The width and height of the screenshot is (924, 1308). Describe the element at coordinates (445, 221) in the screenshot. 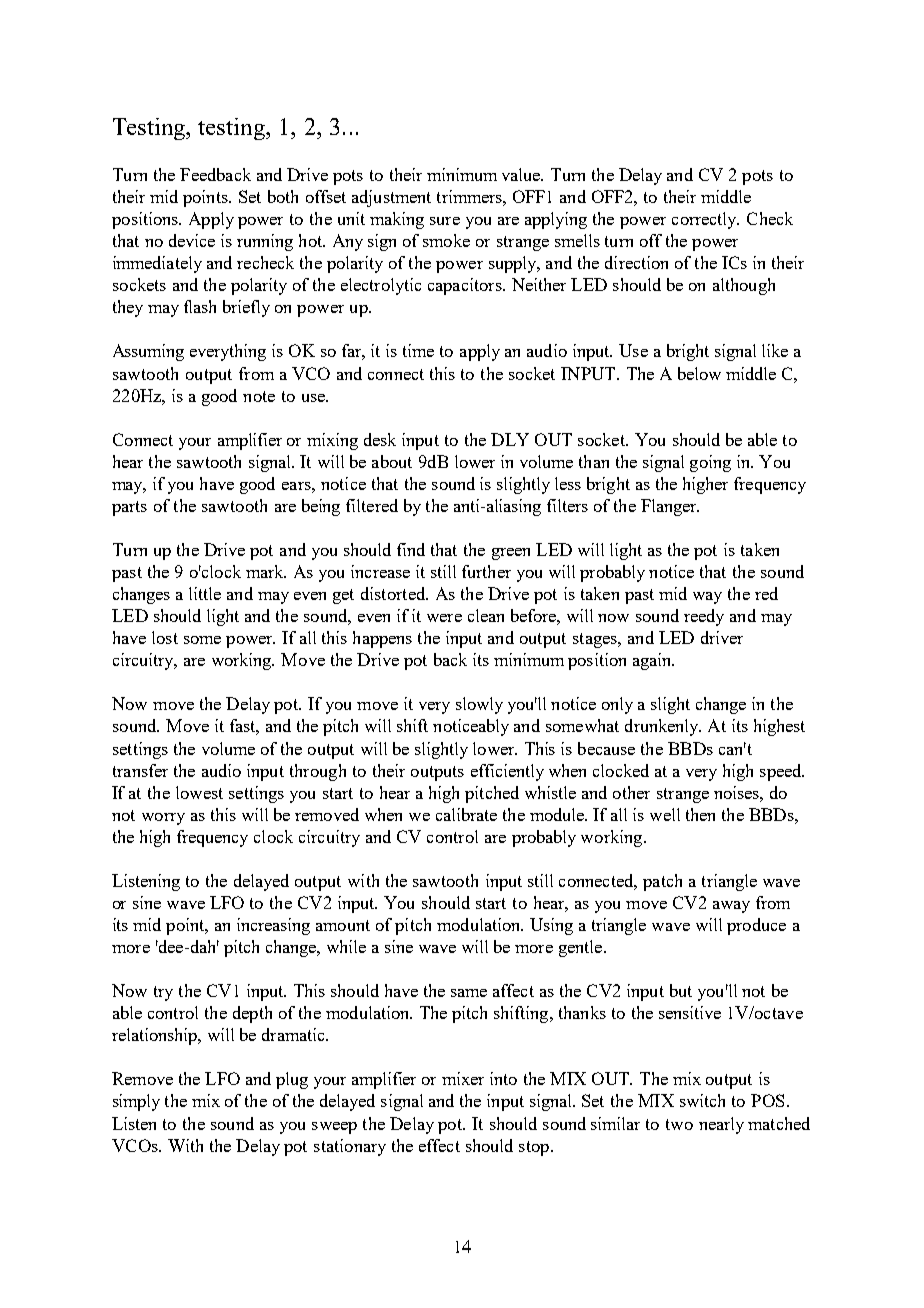

I see `sure` at that location.
